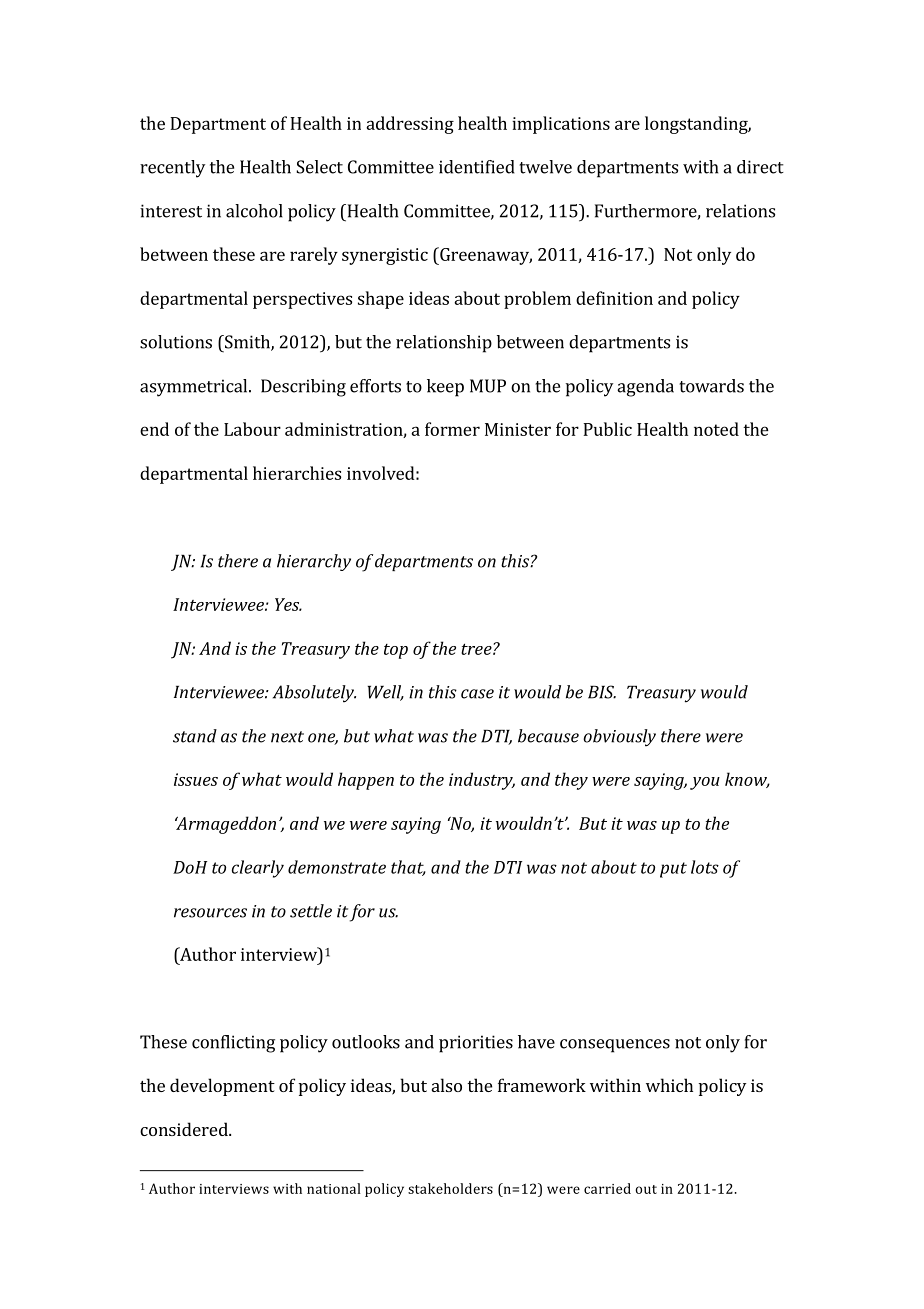  What do you see at coordinates (477, 167) in the image?
I see `identified` at bounding box center [477, 167].
